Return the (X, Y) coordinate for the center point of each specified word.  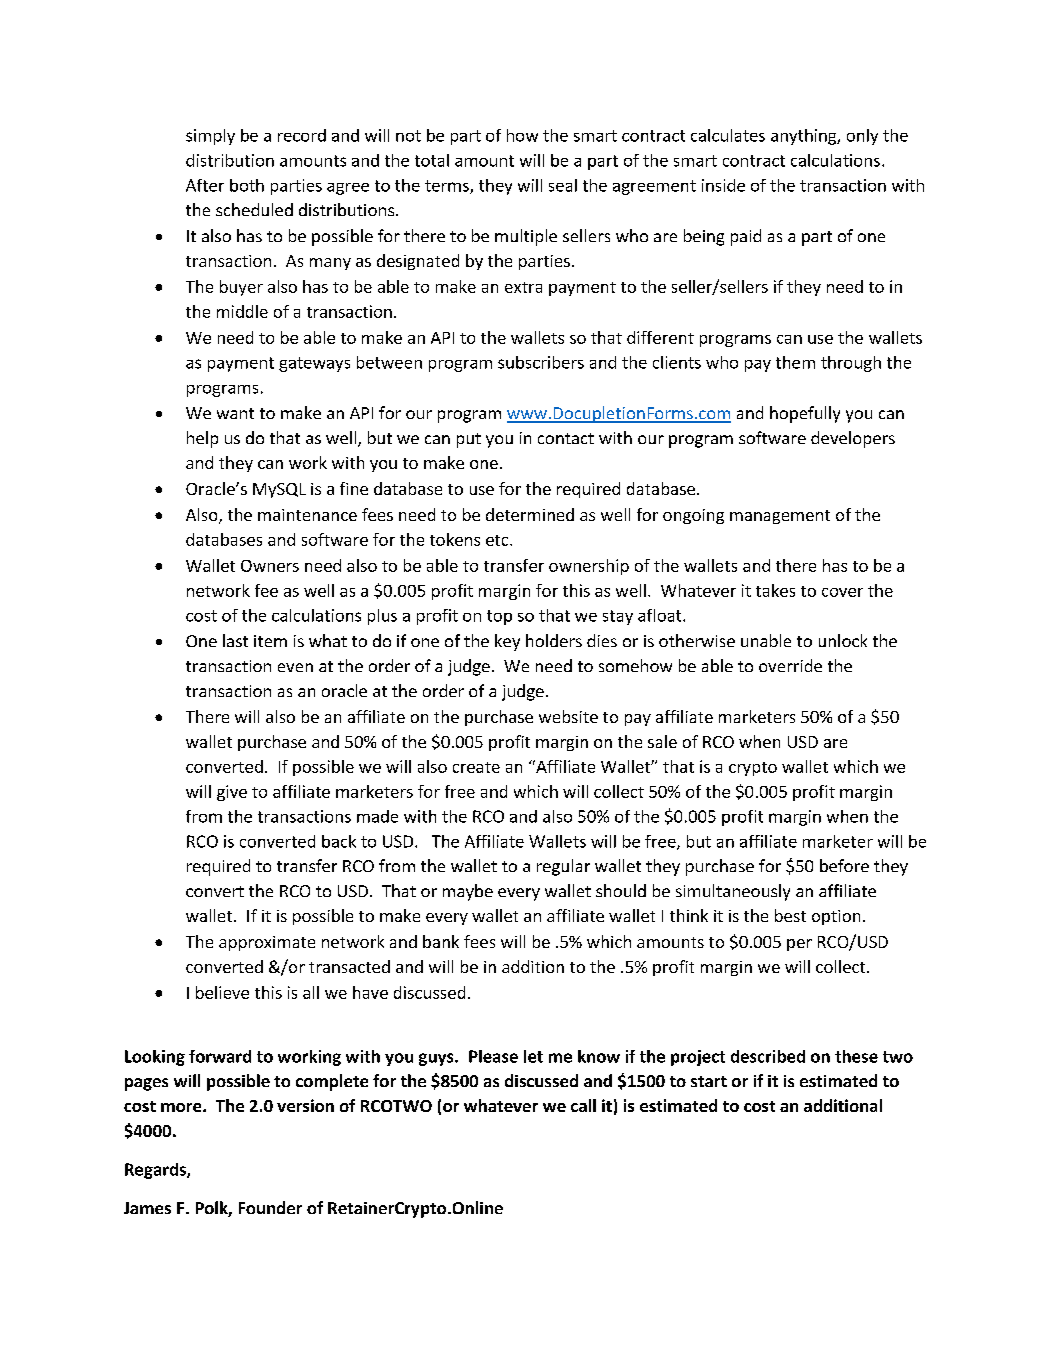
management (780, 517)
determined (530, 514)
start (709, 1081)
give (232, 793)
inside (723, 185)
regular (563, 867)
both (247, 185)
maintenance (307, 515)
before (844, 865)
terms (448, 187)
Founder (270, 1207)
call (583, 1105)
